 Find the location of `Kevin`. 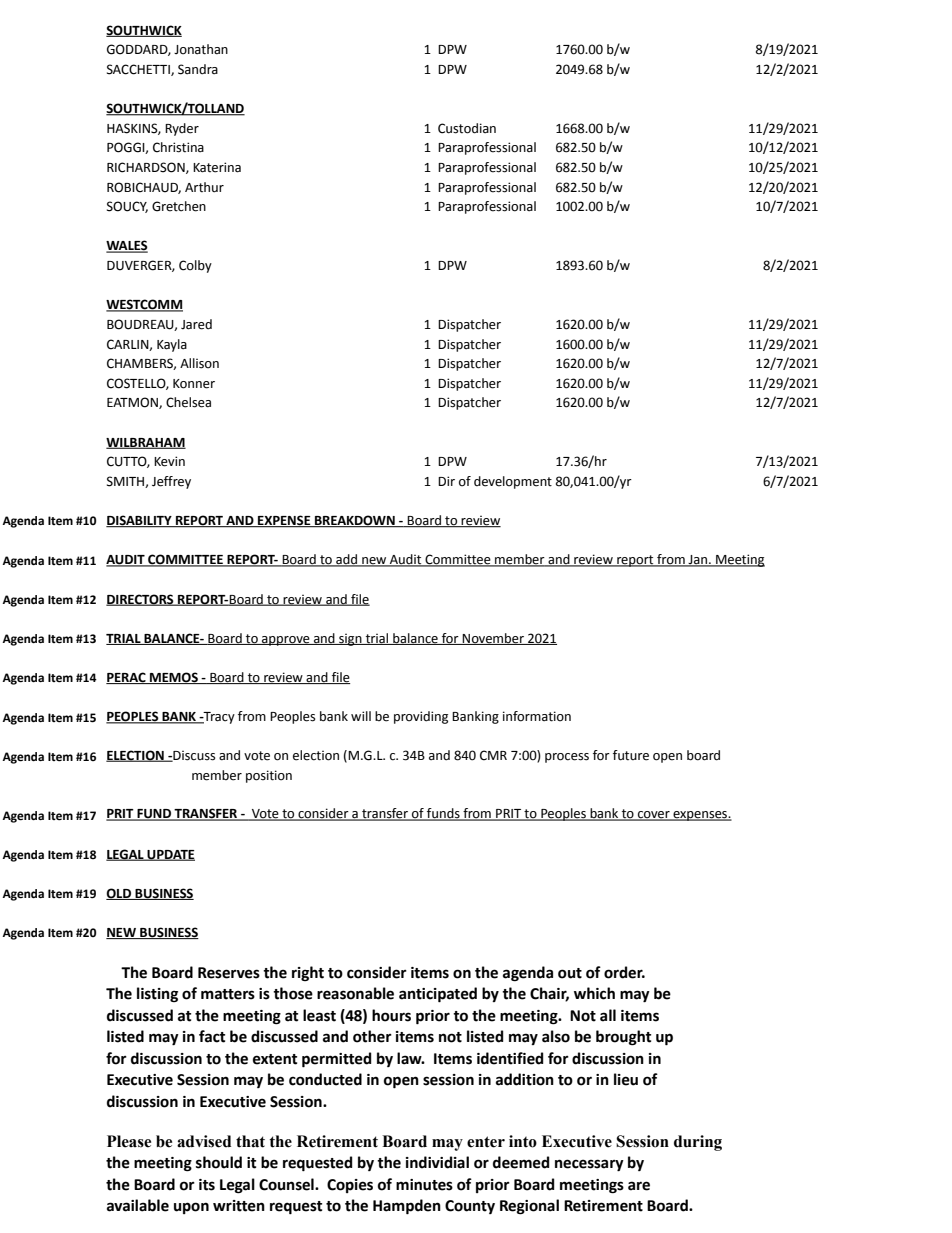

Kevin is located at coordinates (169, 461).
